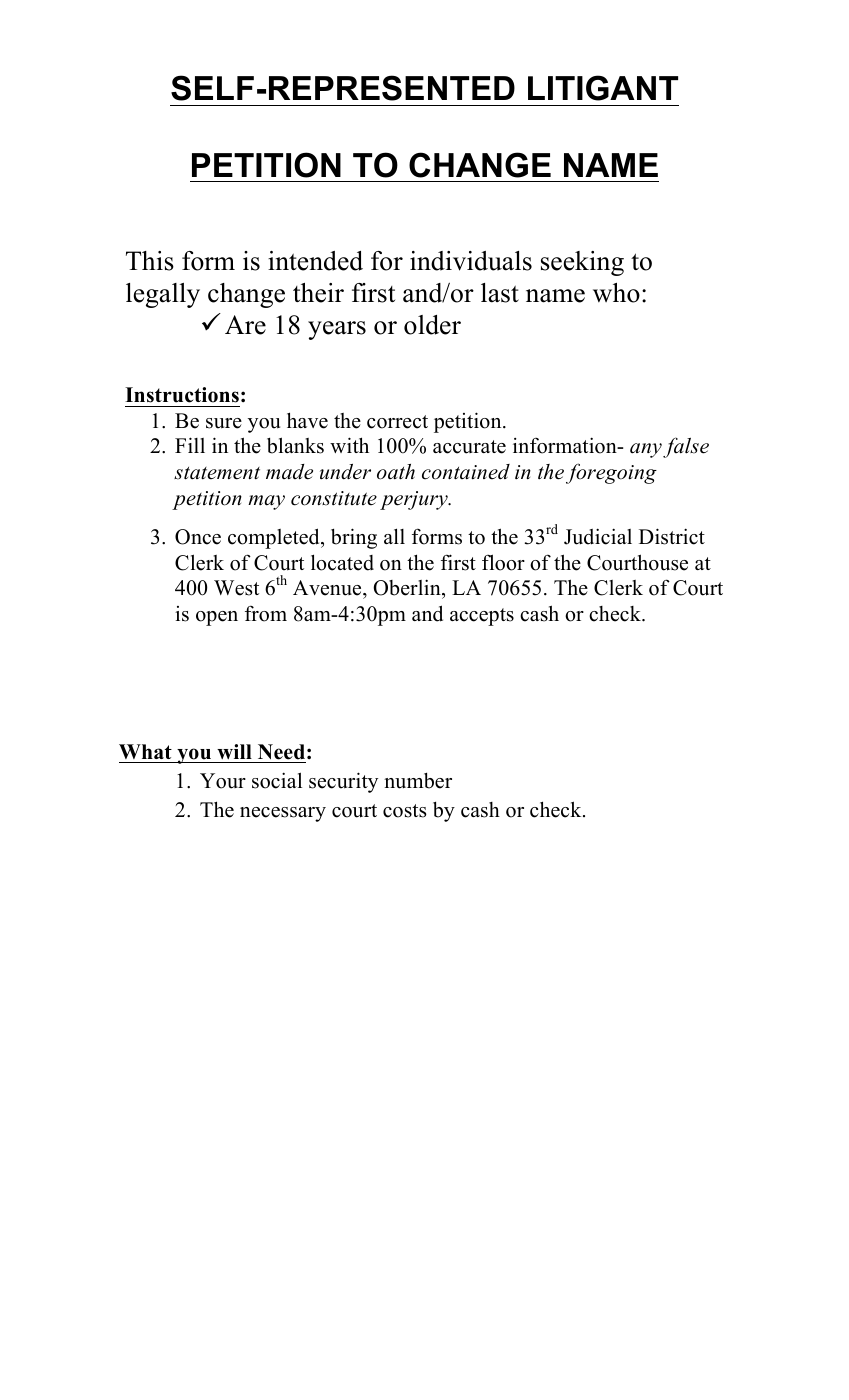 This screenshot has width=849, height=1400. I want to click on seeking, so click(582, 263).
